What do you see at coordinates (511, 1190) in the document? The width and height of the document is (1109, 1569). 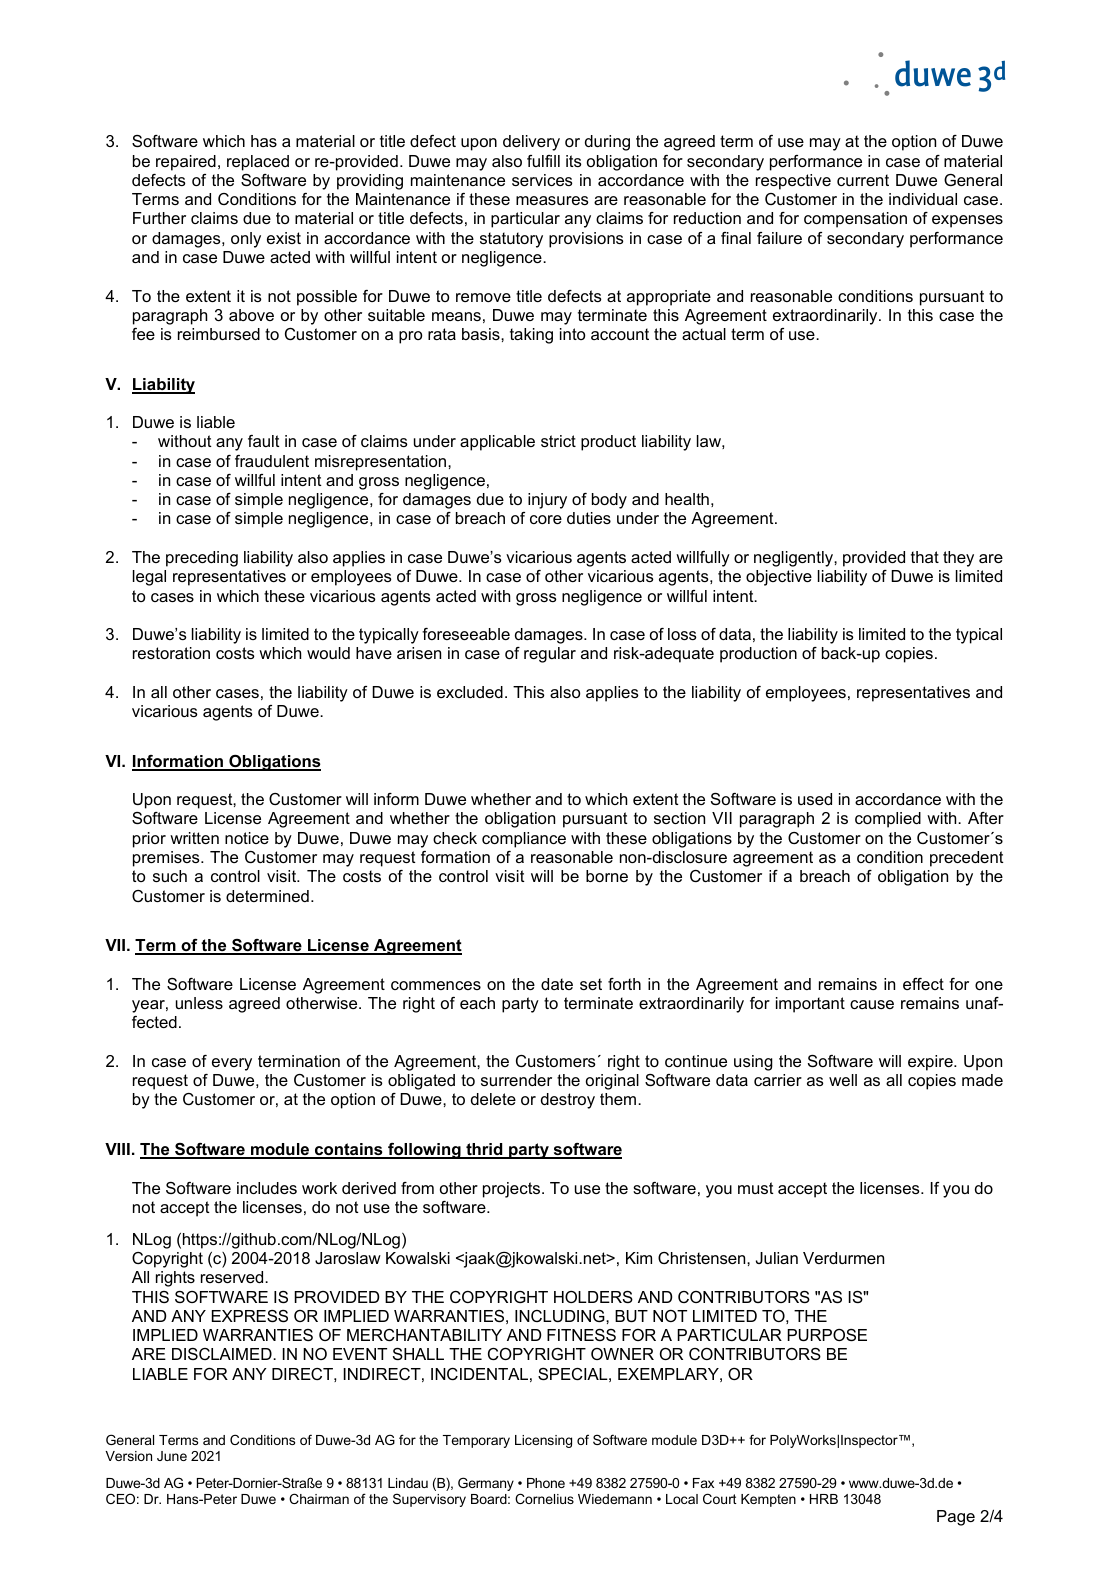 I see `projects` at bounding box center [511, 1190].
